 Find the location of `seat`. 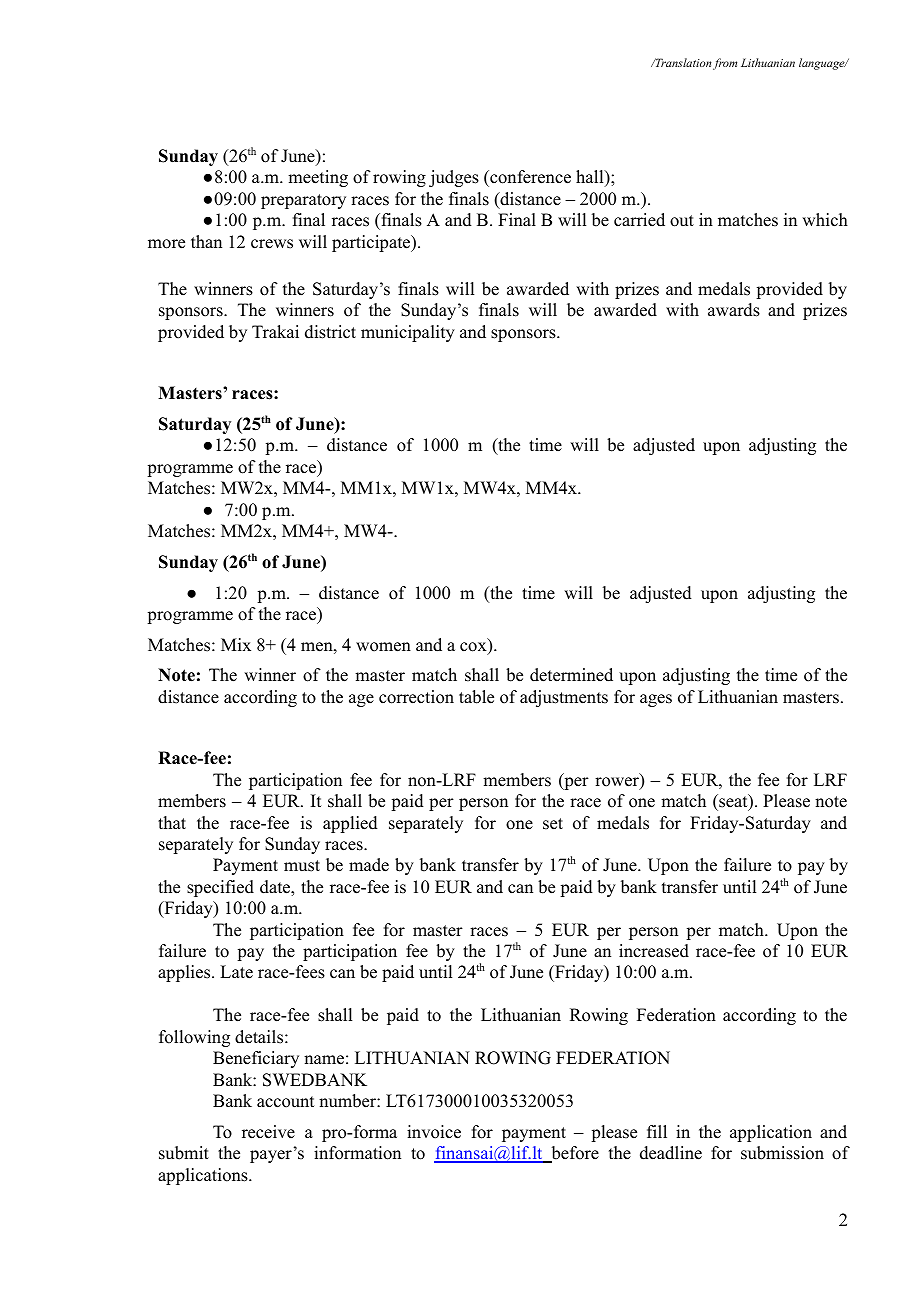

seat is located at coordinates (733, 802).
